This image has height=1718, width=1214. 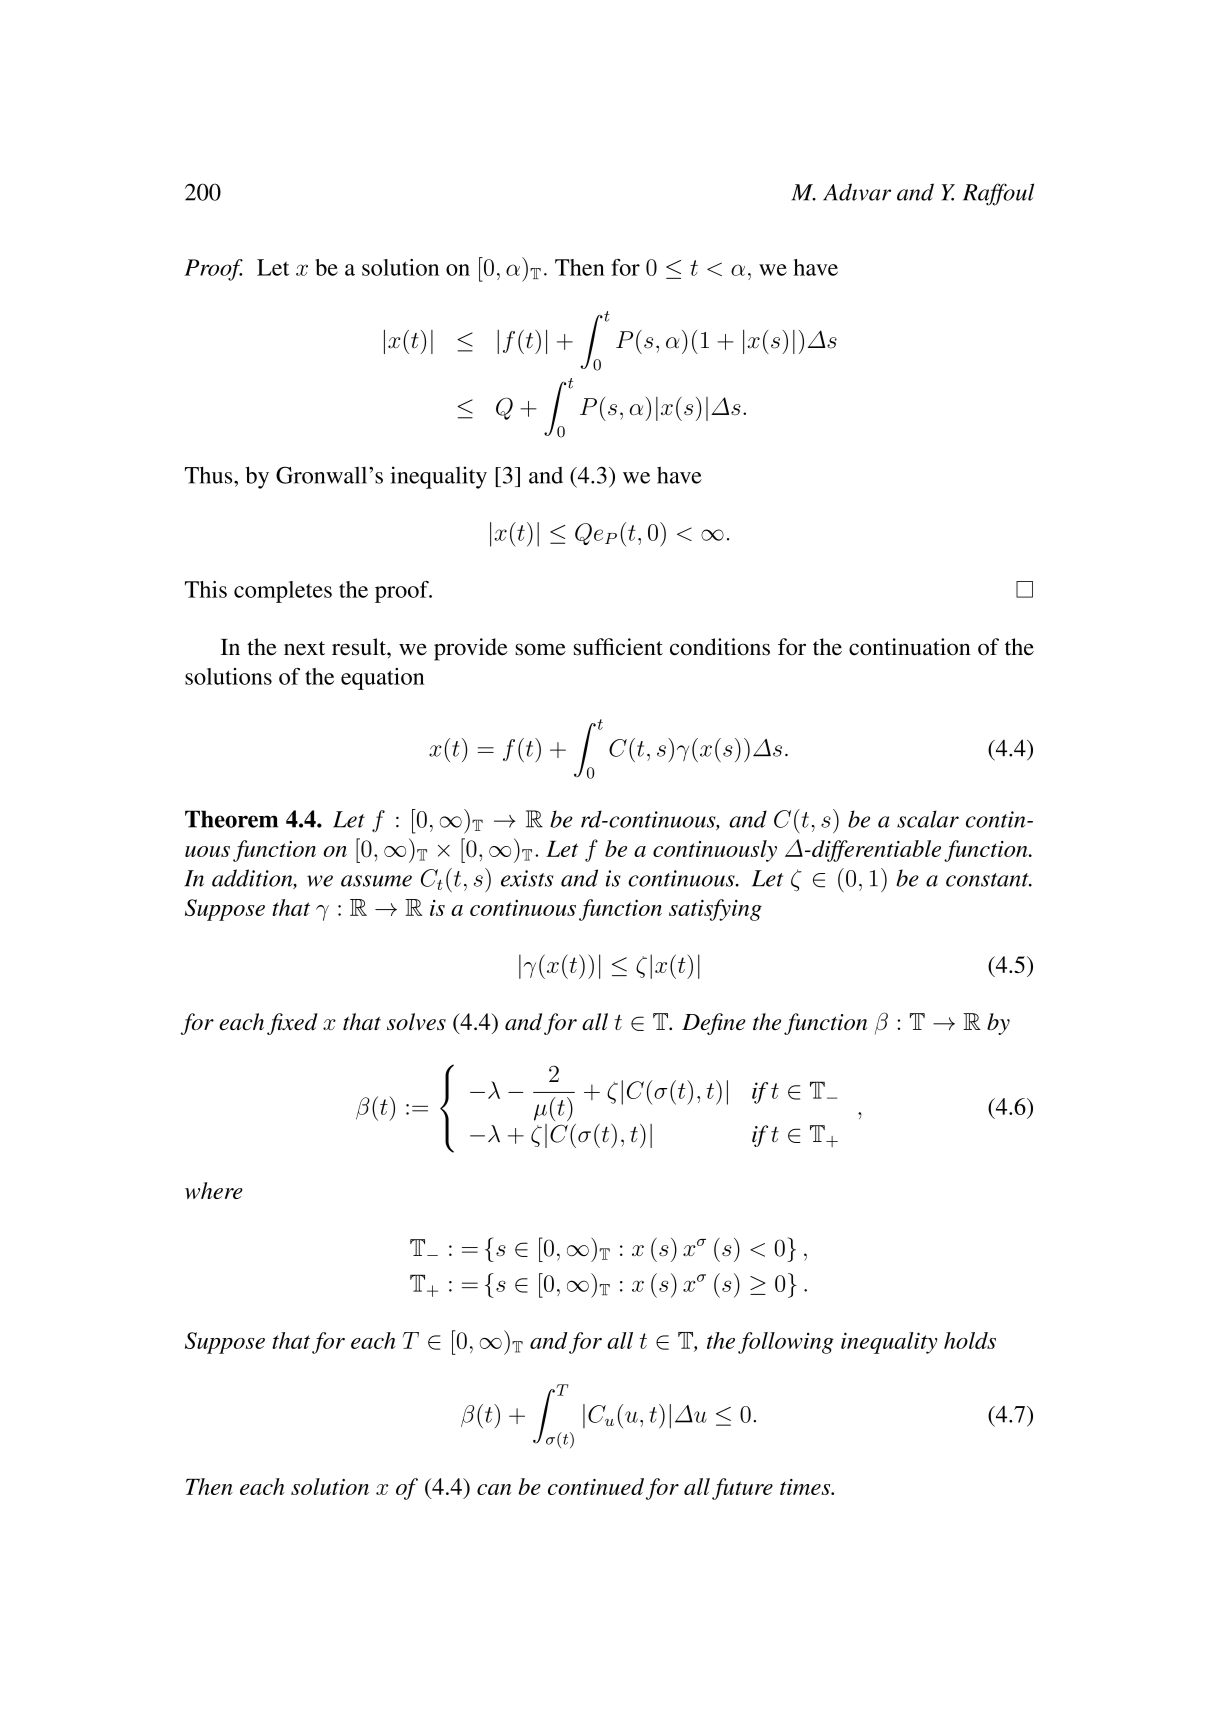 What do you see at coordinates (618, 647) in the image?
I see `sufficient` at bounding box center [618, 647].
